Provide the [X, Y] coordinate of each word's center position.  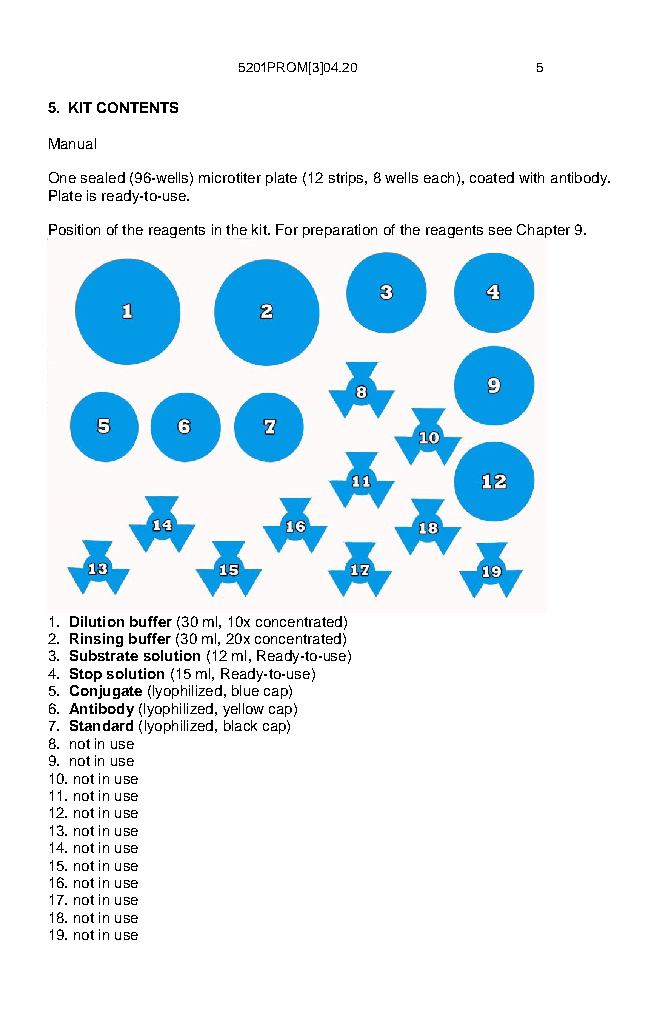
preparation [340, 231]
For [287, 229]
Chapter [543, 231]
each [439, 177]
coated [492, 177]
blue [245, 690]
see [500, 231]
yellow [243, 710]
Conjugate [106, 692]
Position [74, 229]
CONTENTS [137, 107]
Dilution [97, 621]
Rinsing [96, 640]
